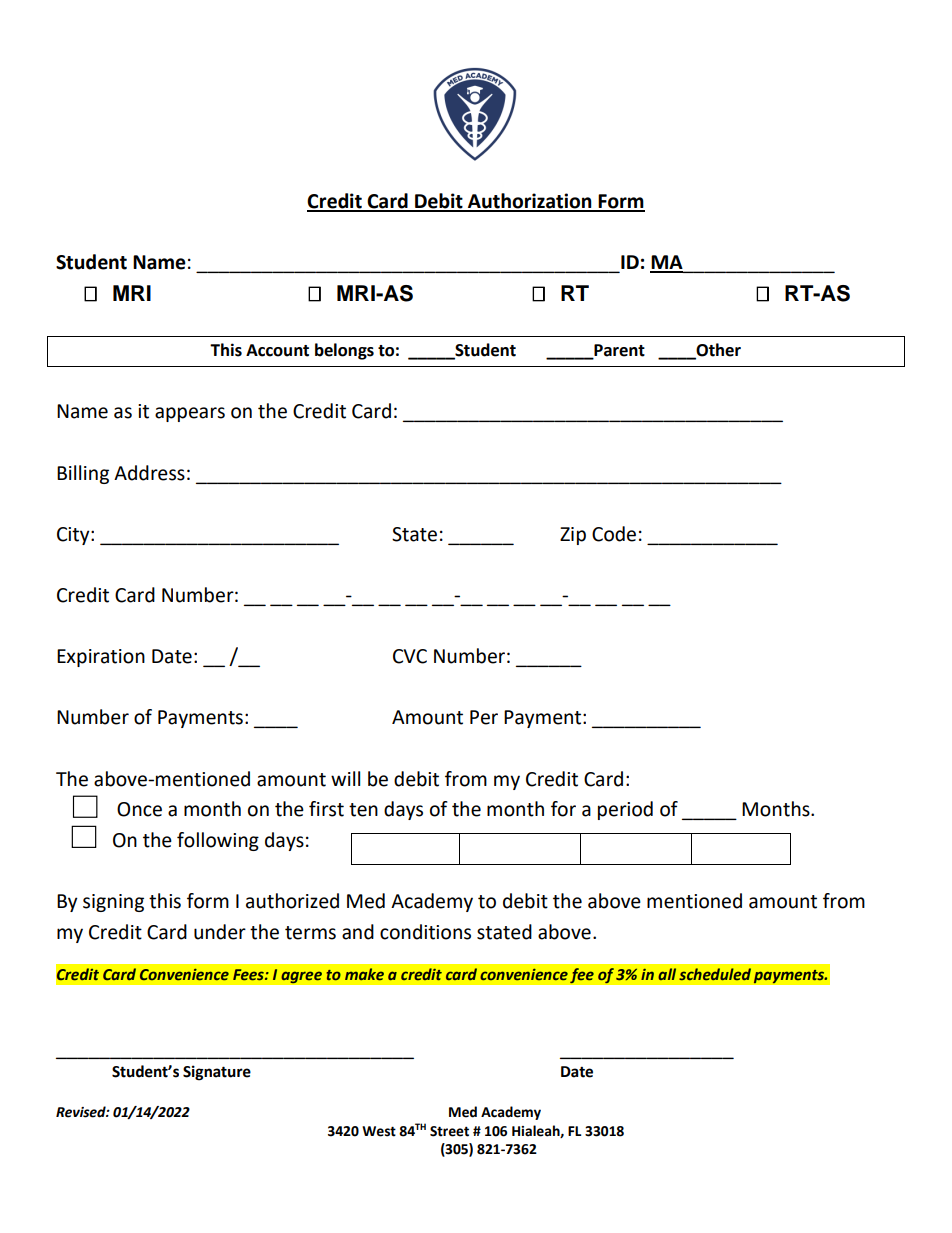  I want to click on Account, so click(277, 350).
